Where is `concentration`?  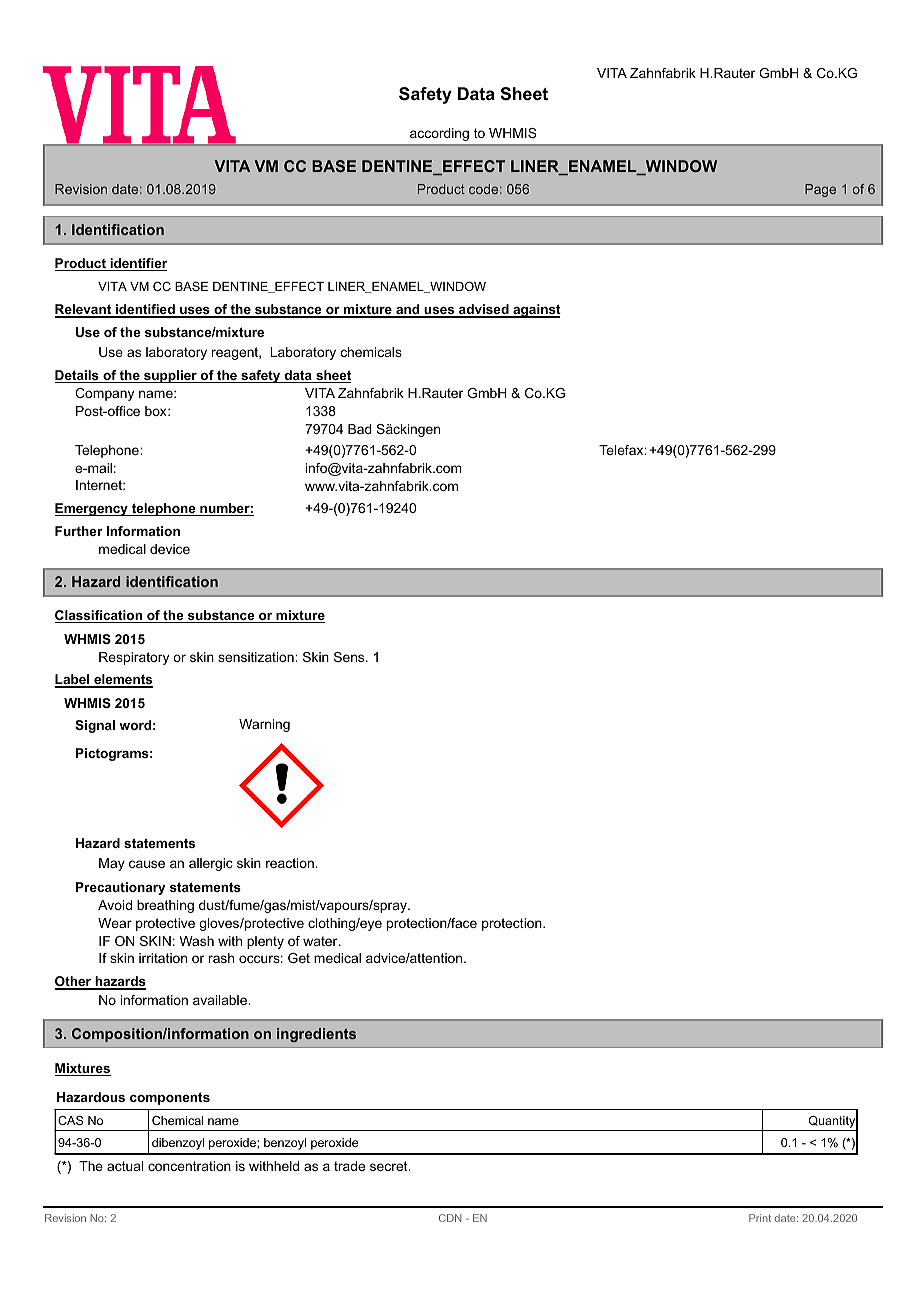 concentration is located at coordinates (189, 1166).
